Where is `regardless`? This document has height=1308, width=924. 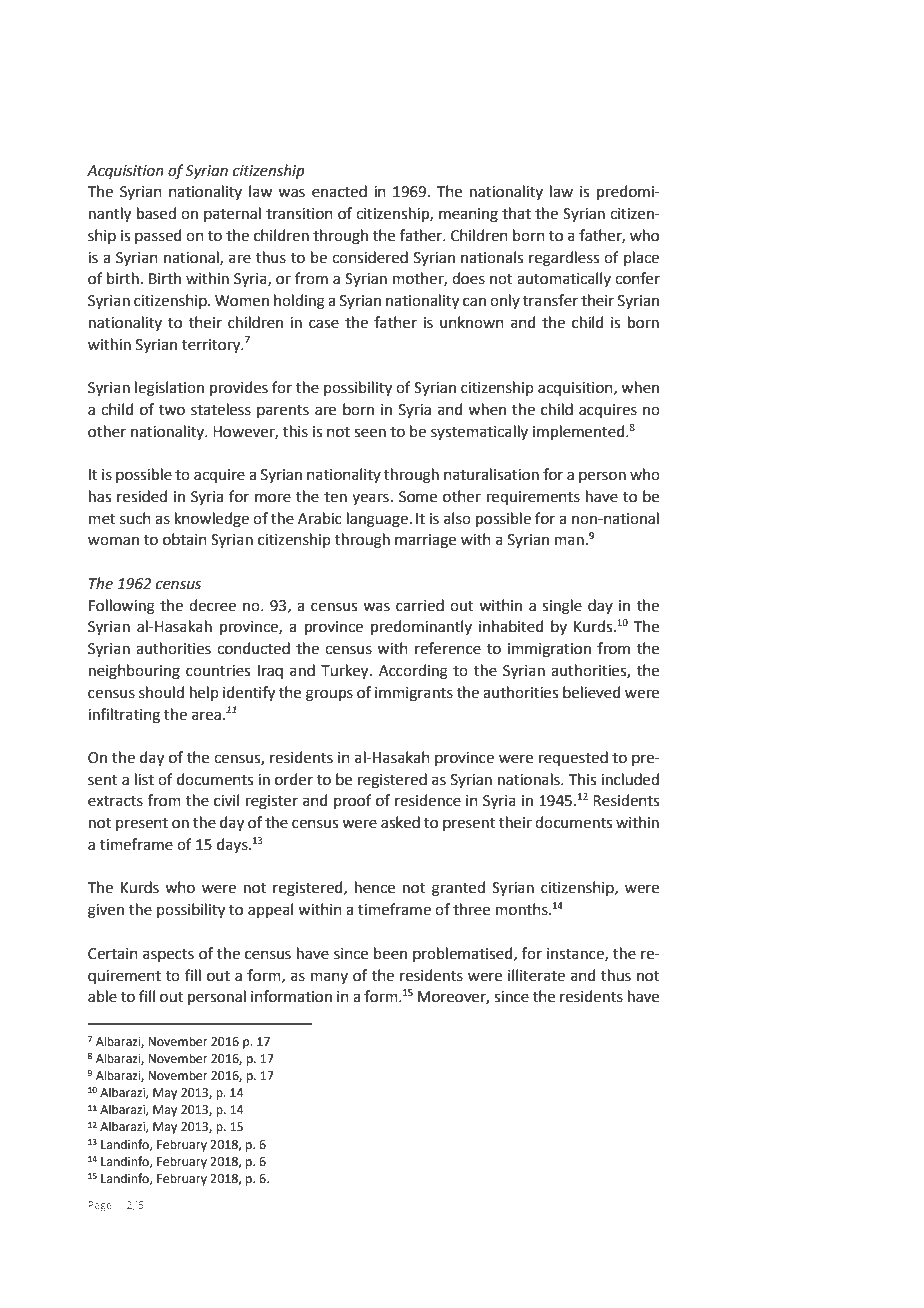
regardless is located at coordinates (564, 259).
